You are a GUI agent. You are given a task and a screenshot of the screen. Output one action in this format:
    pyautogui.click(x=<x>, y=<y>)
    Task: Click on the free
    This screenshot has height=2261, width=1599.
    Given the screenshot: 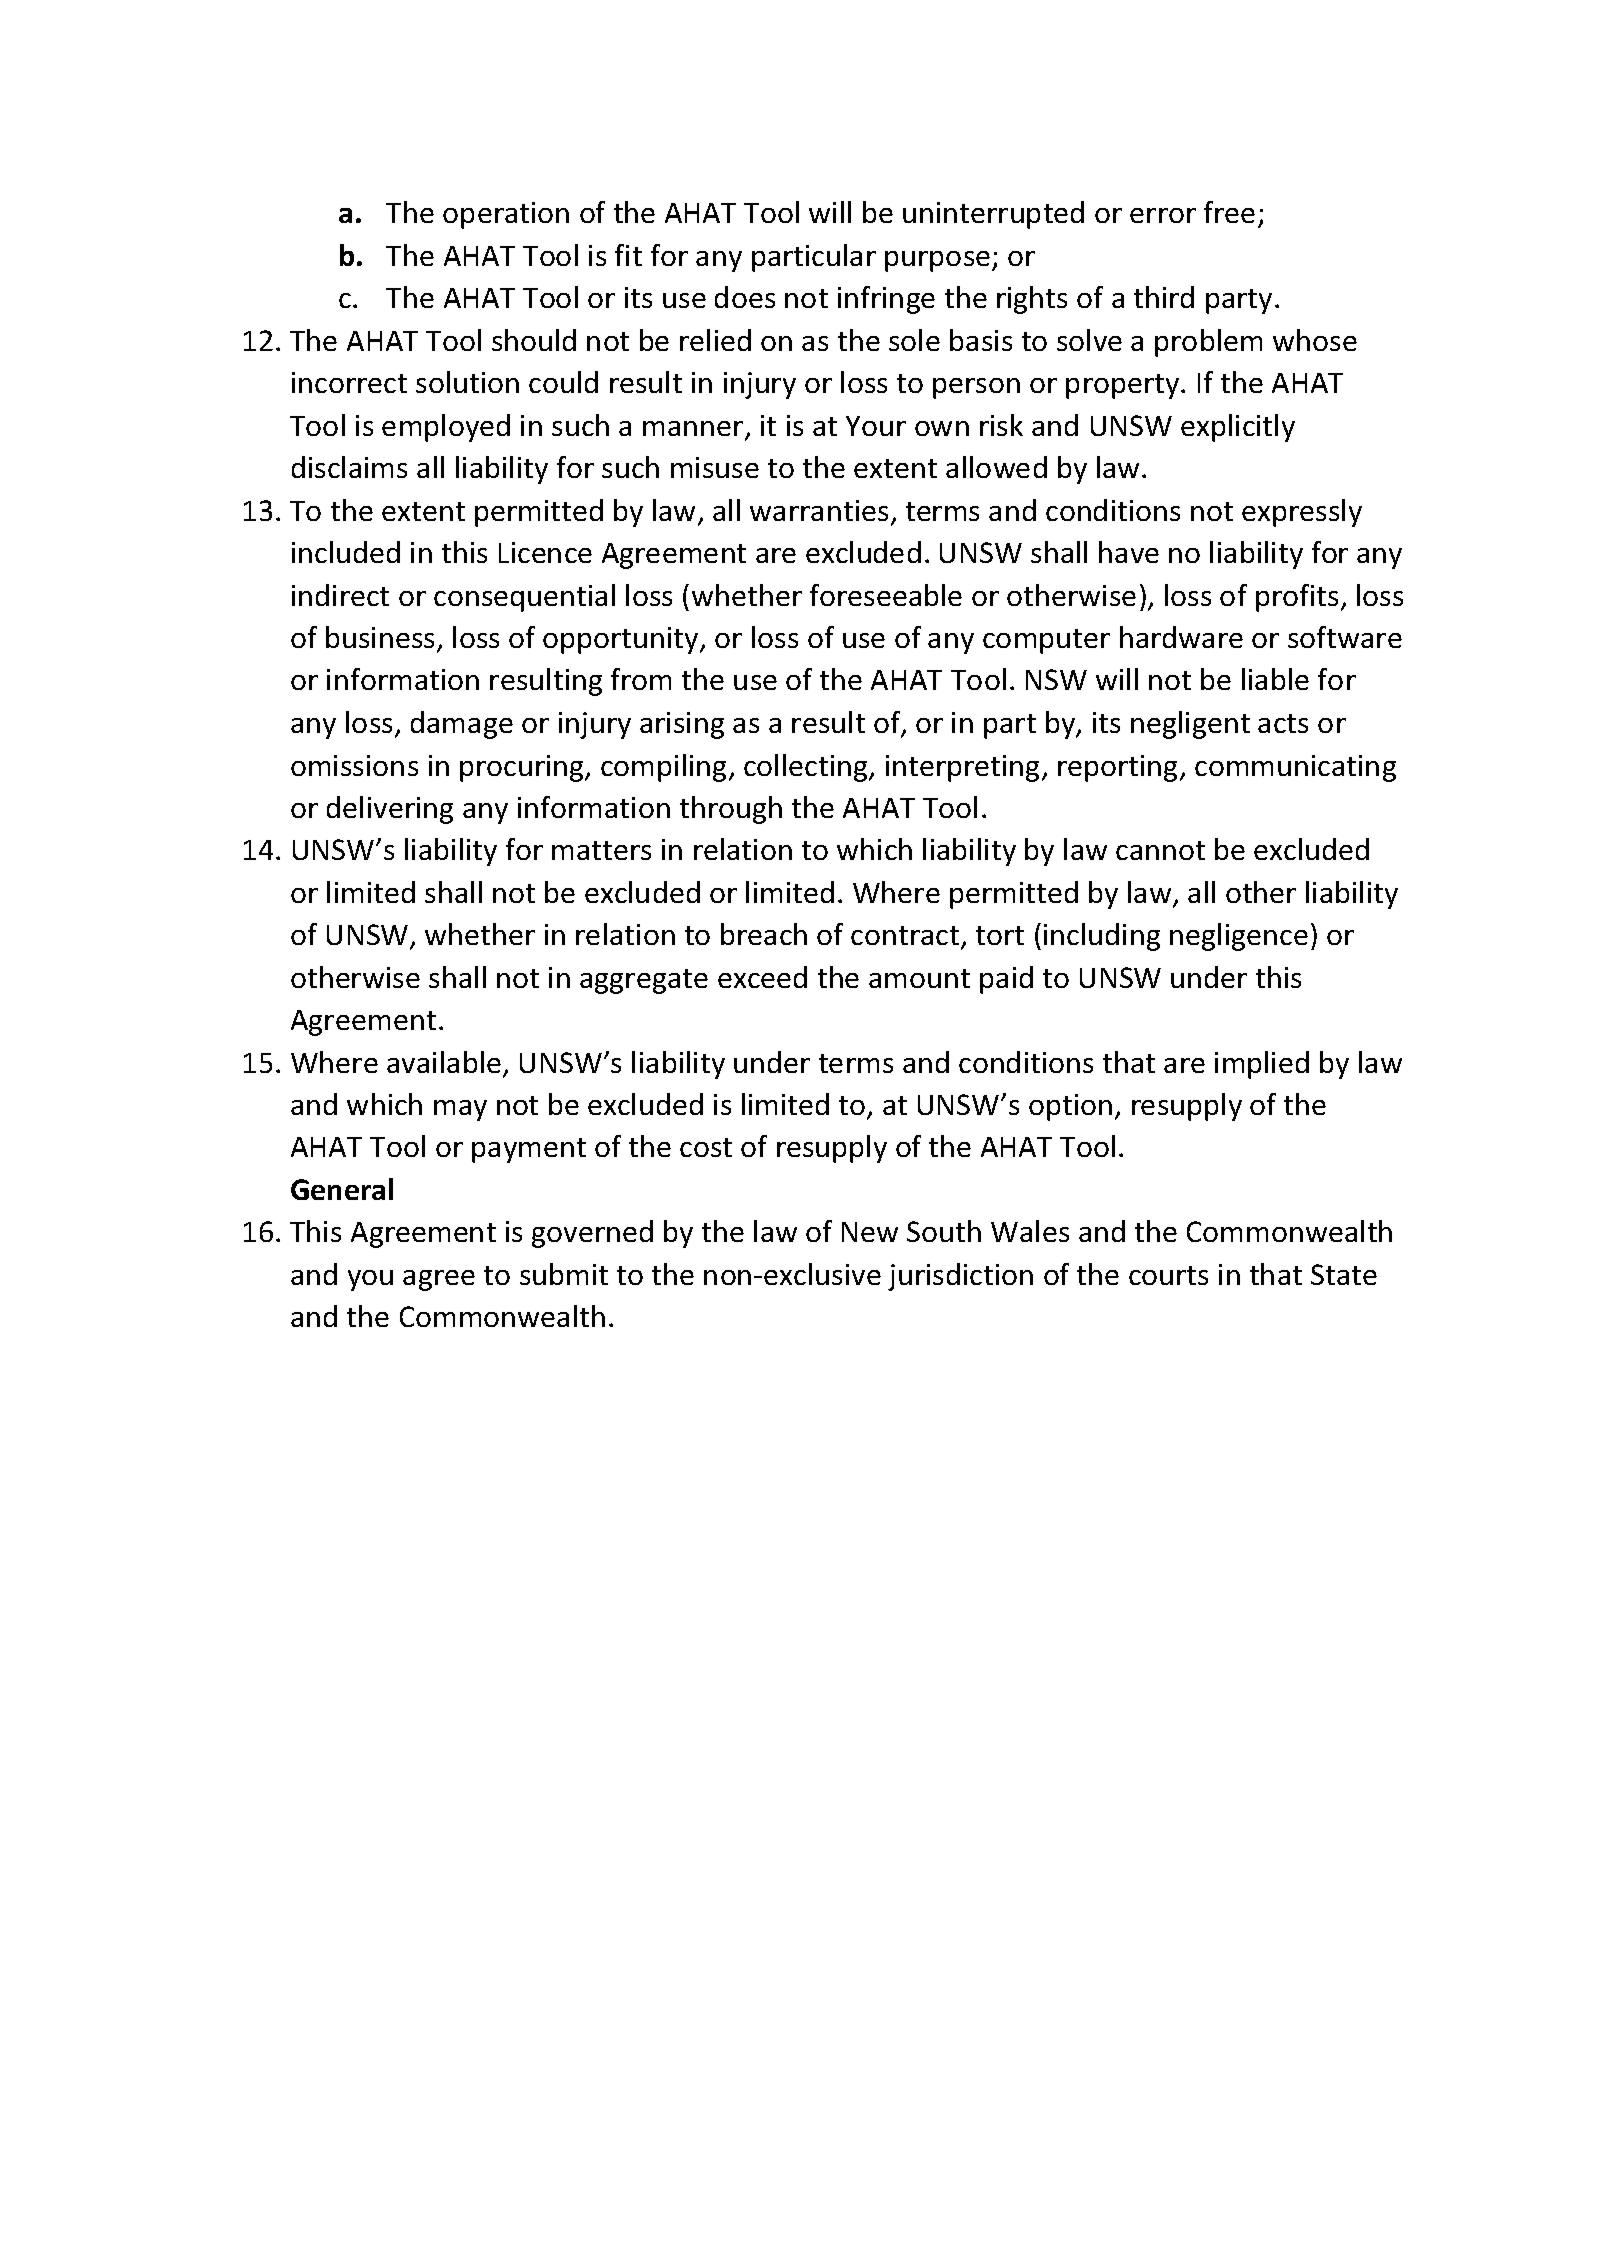 What is the action you would take?
    pyautogui.click(x=1229, y=212)
